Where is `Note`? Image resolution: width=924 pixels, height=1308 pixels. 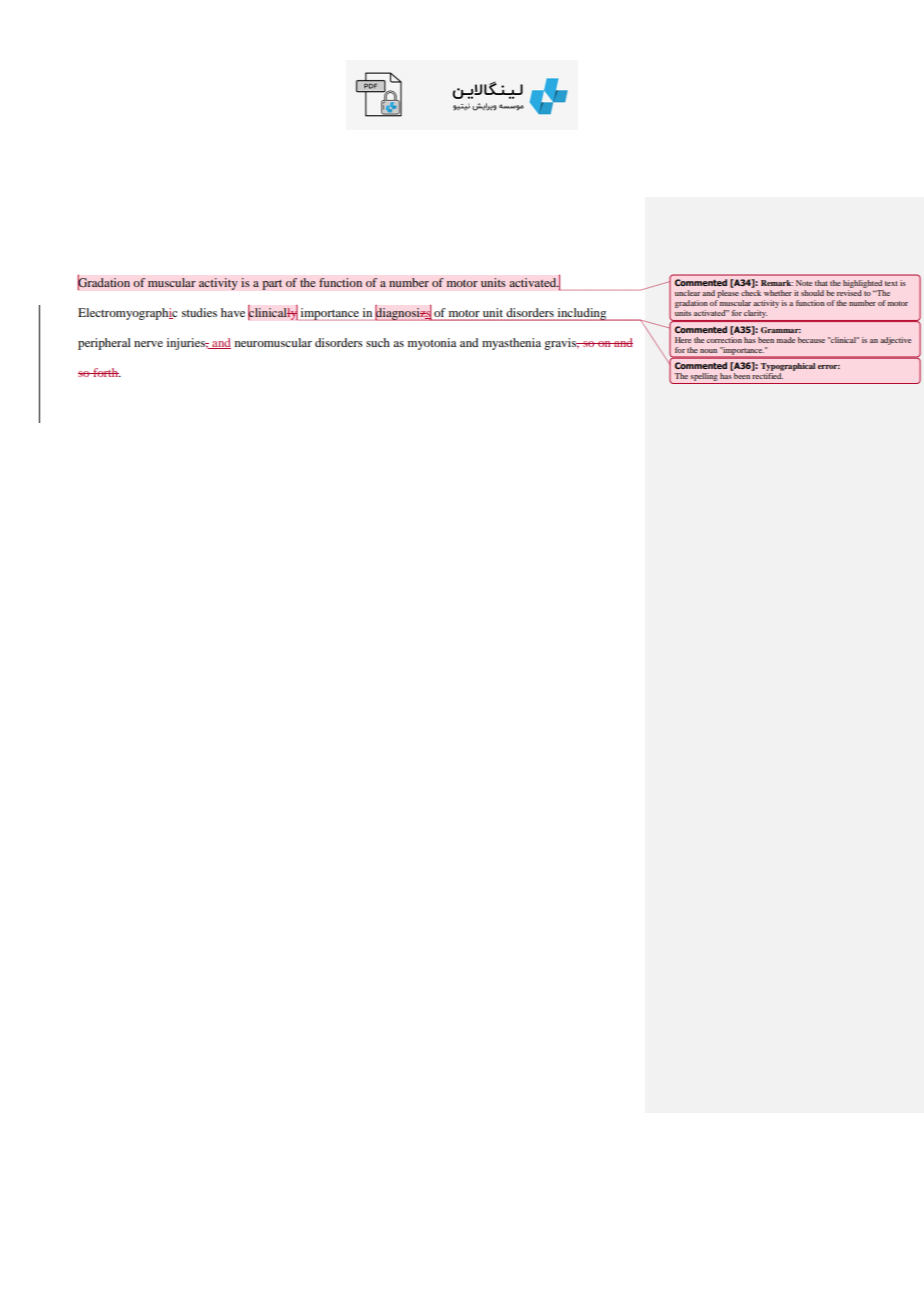
Note is located at coordinates (804, 283).
